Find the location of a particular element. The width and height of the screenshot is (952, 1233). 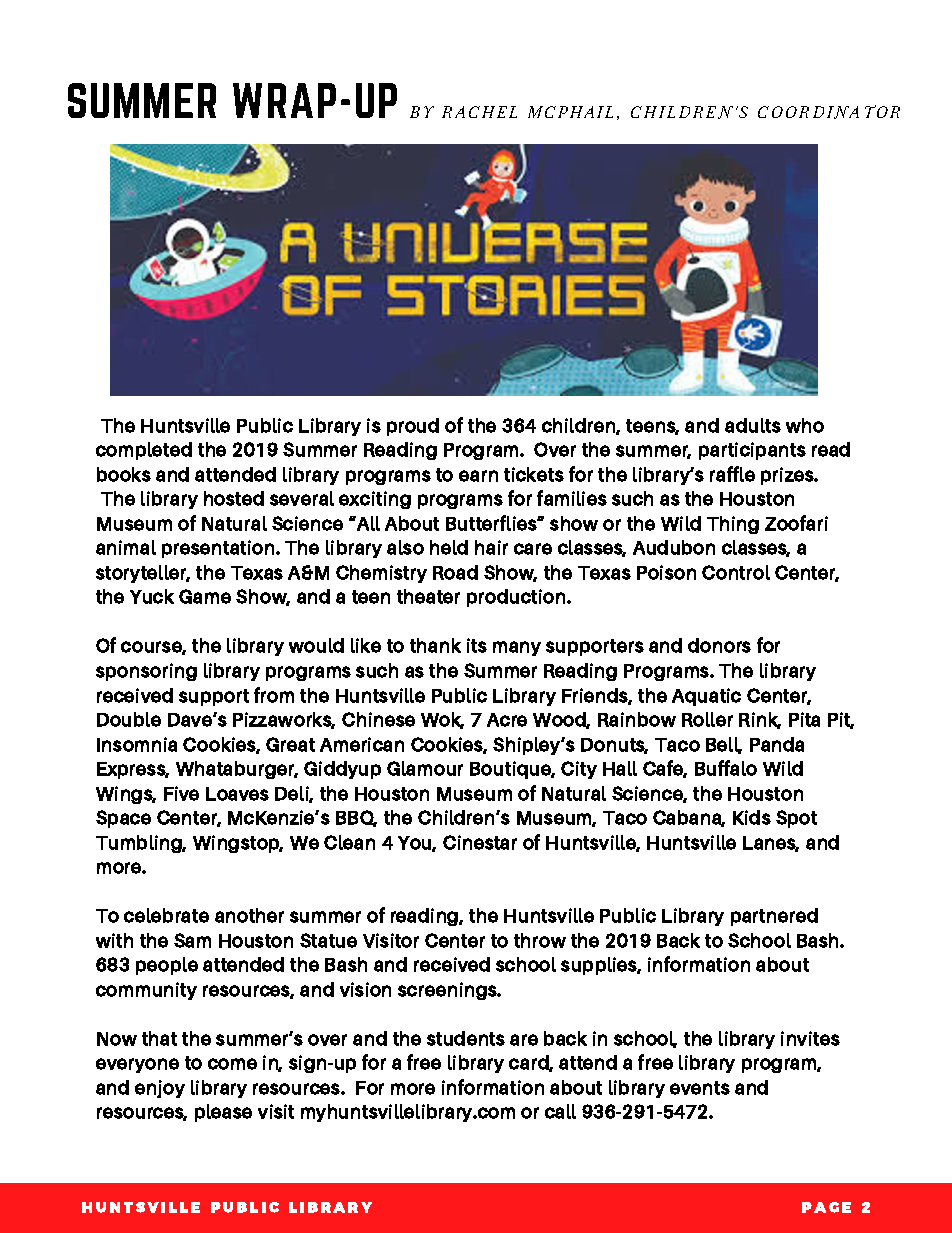

Glamour is located at coordinates (425, 768).
